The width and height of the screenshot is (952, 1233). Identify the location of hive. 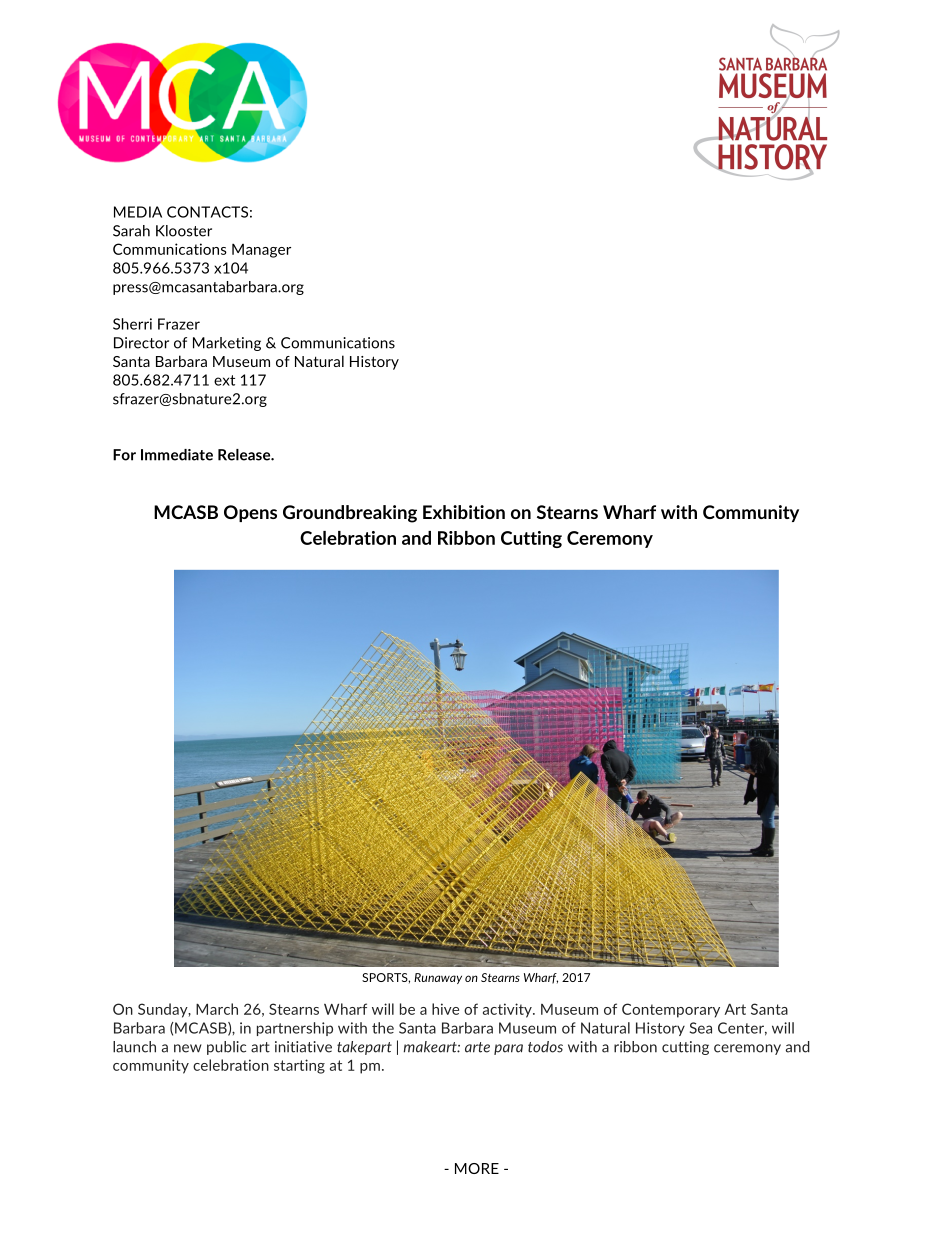
(445, 1009).
